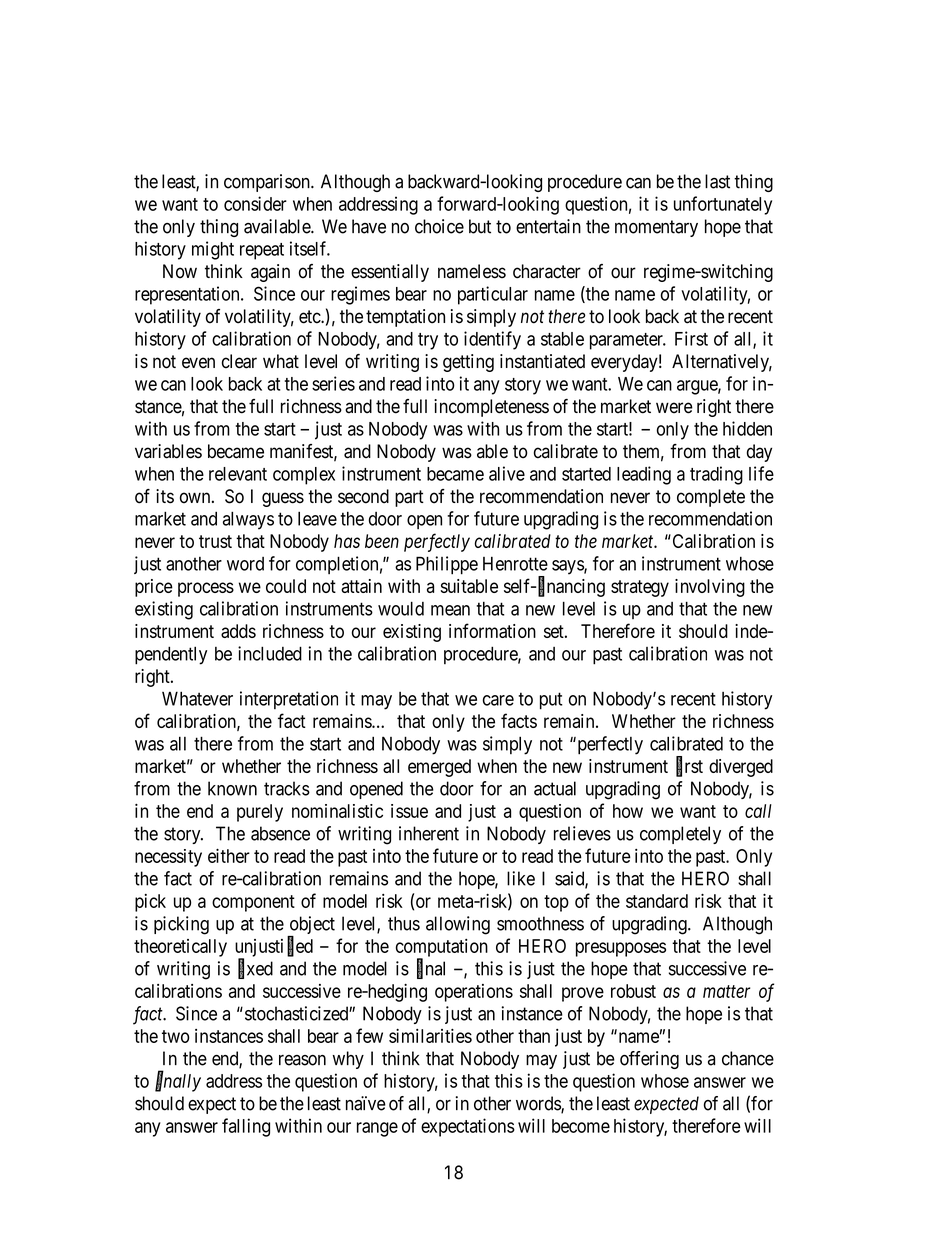 This document has width=952, height=1233. Describe the element at coordinates (238, 631) in the document. I see `adds` at that location.
